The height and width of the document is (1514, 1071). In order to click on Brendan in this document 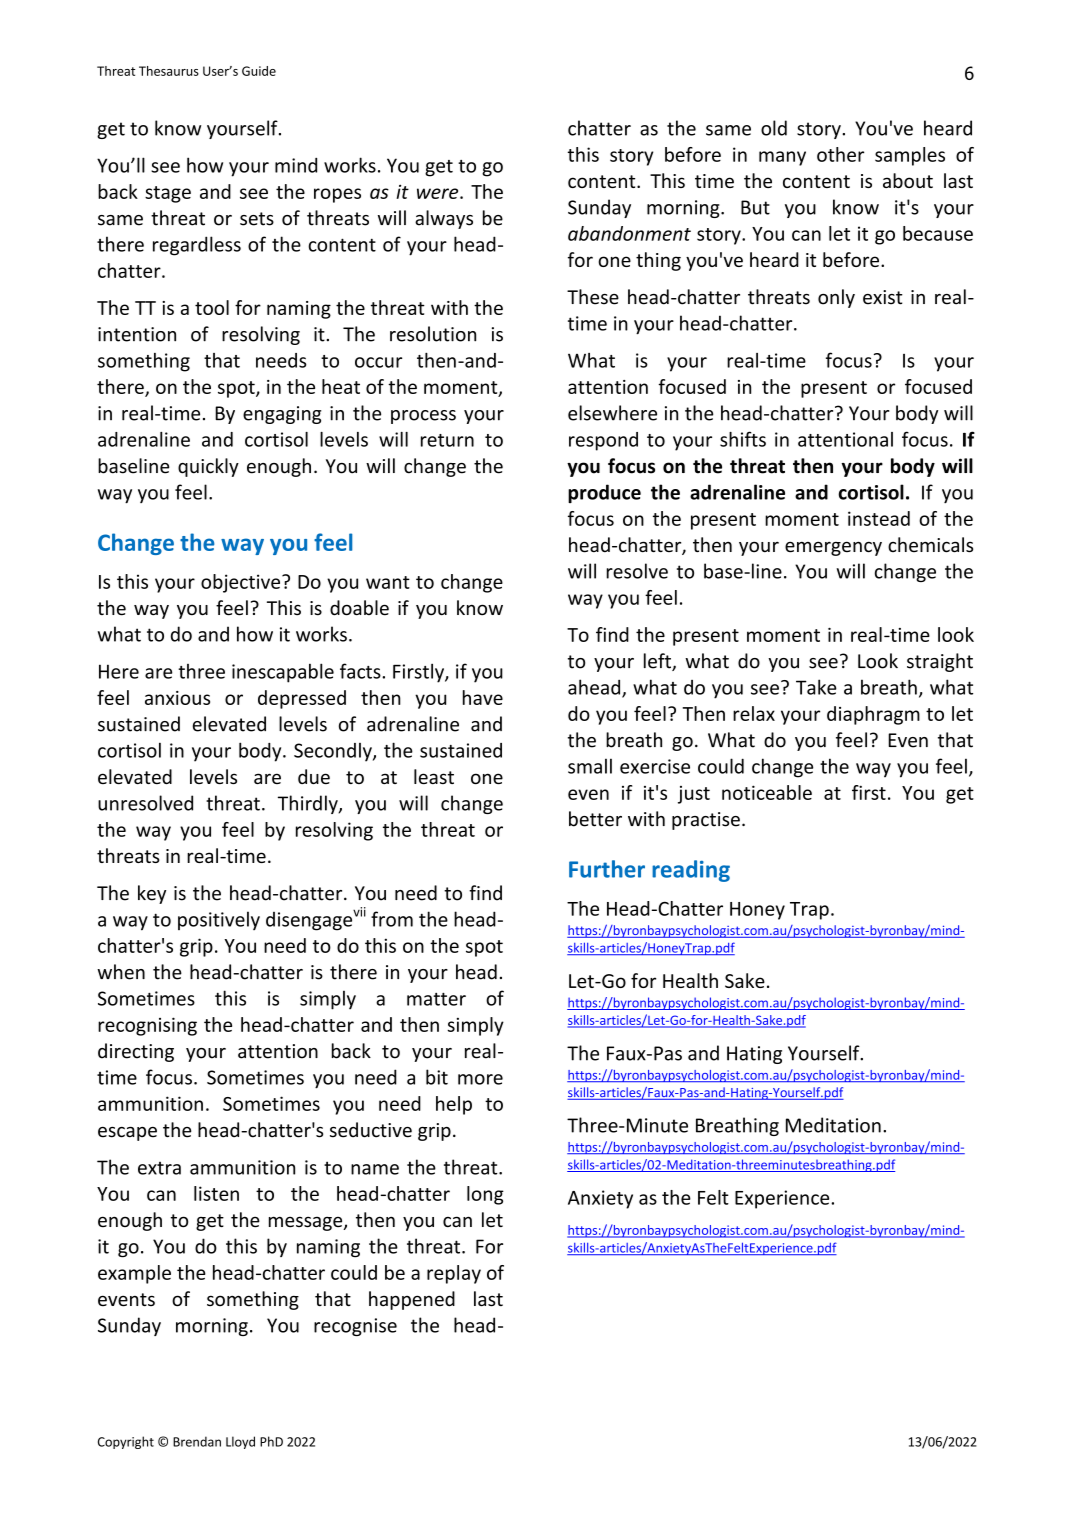, I will do `click(197, 1441)`.
